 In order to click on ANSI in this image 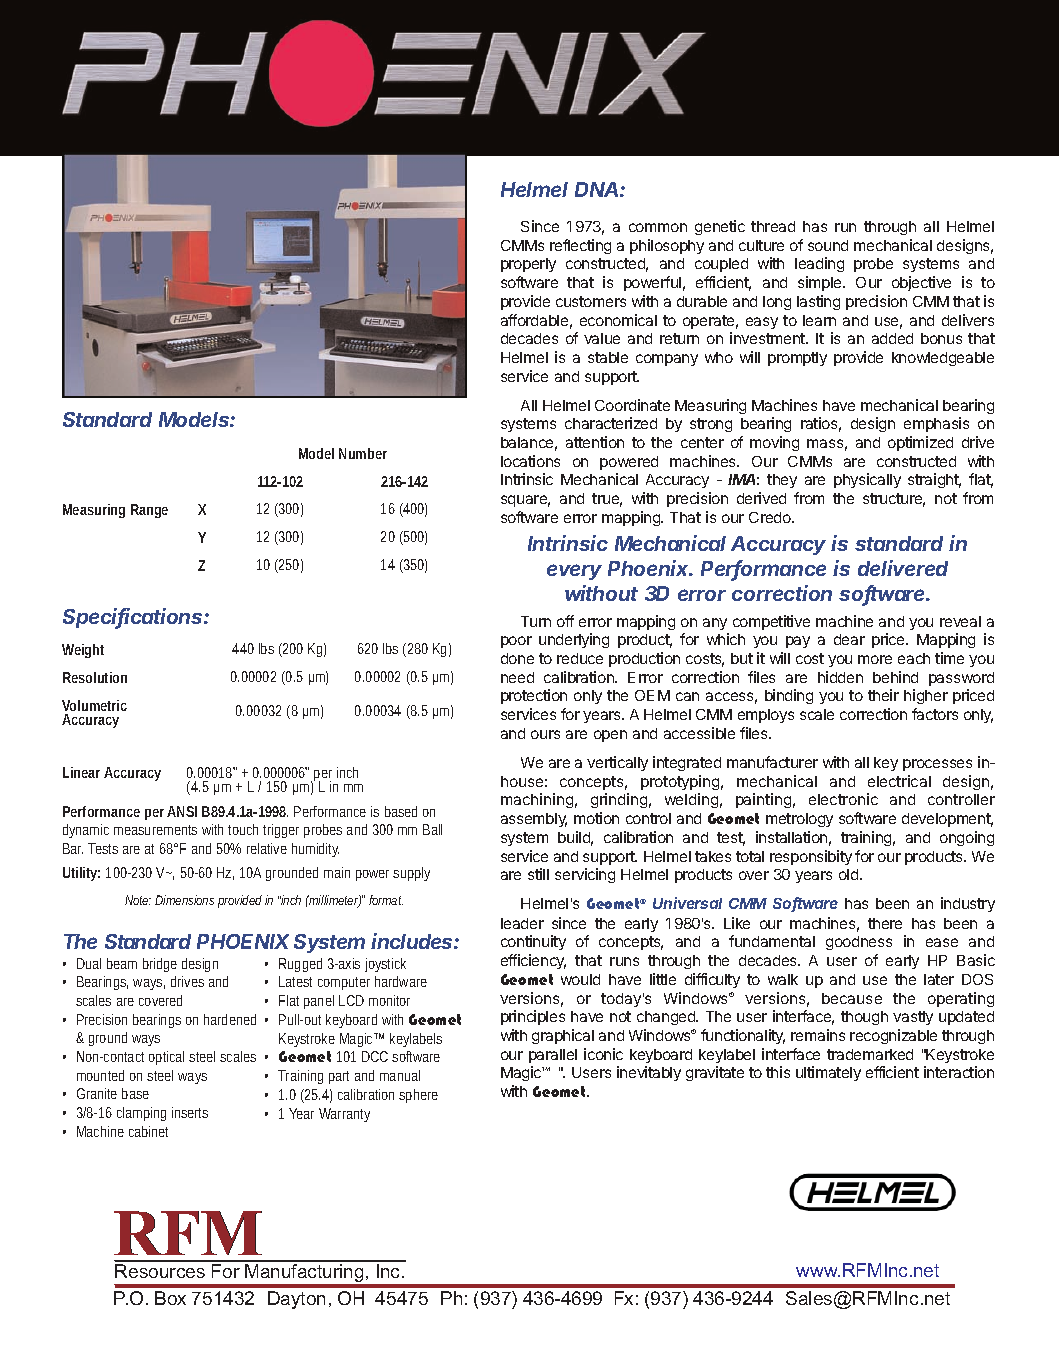, I will do `click(182, 811)`.
